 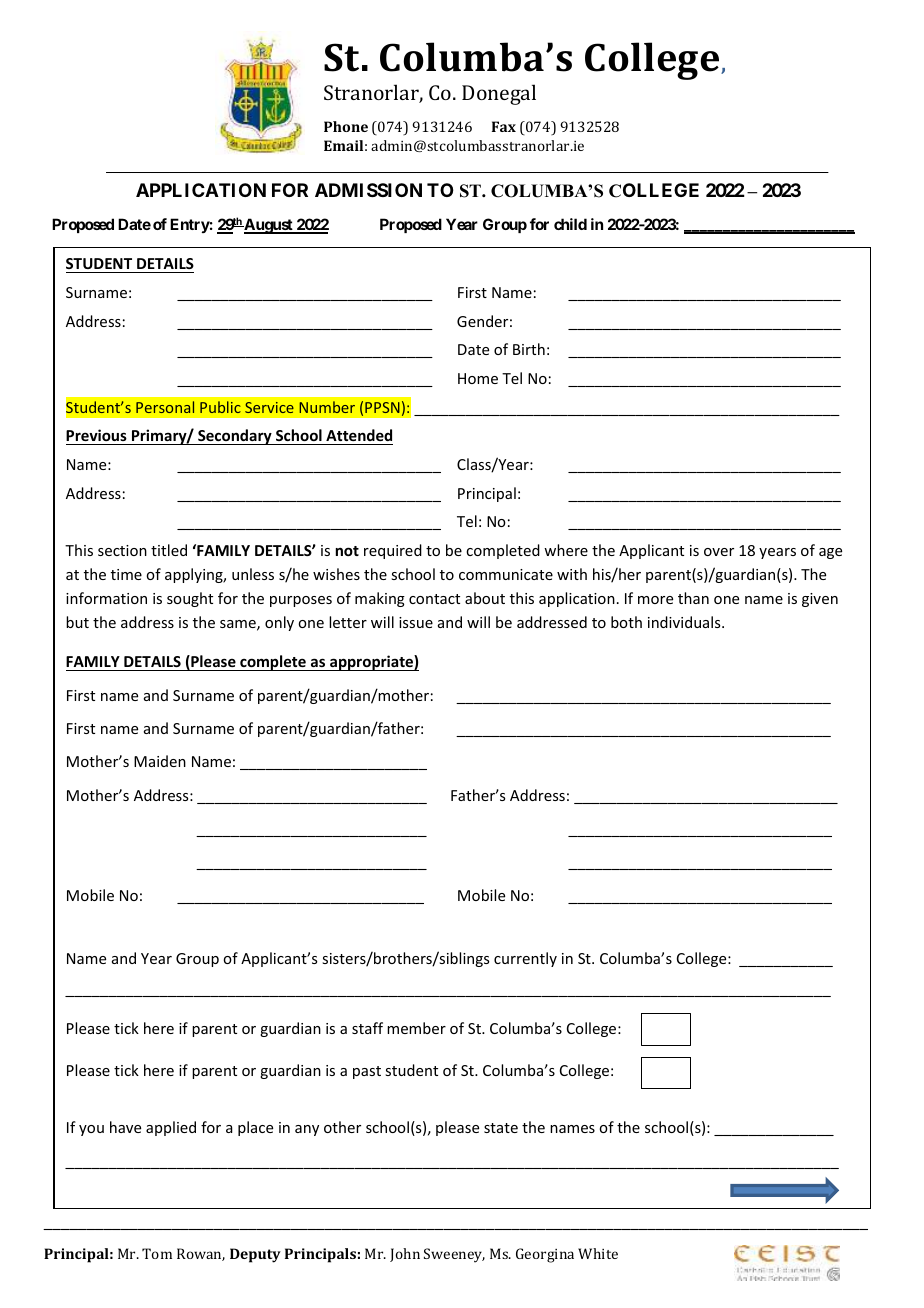 What do you see at coordinates (157, 1253) in the image?
I see `Tom` at bounding box center [157, 1253].
